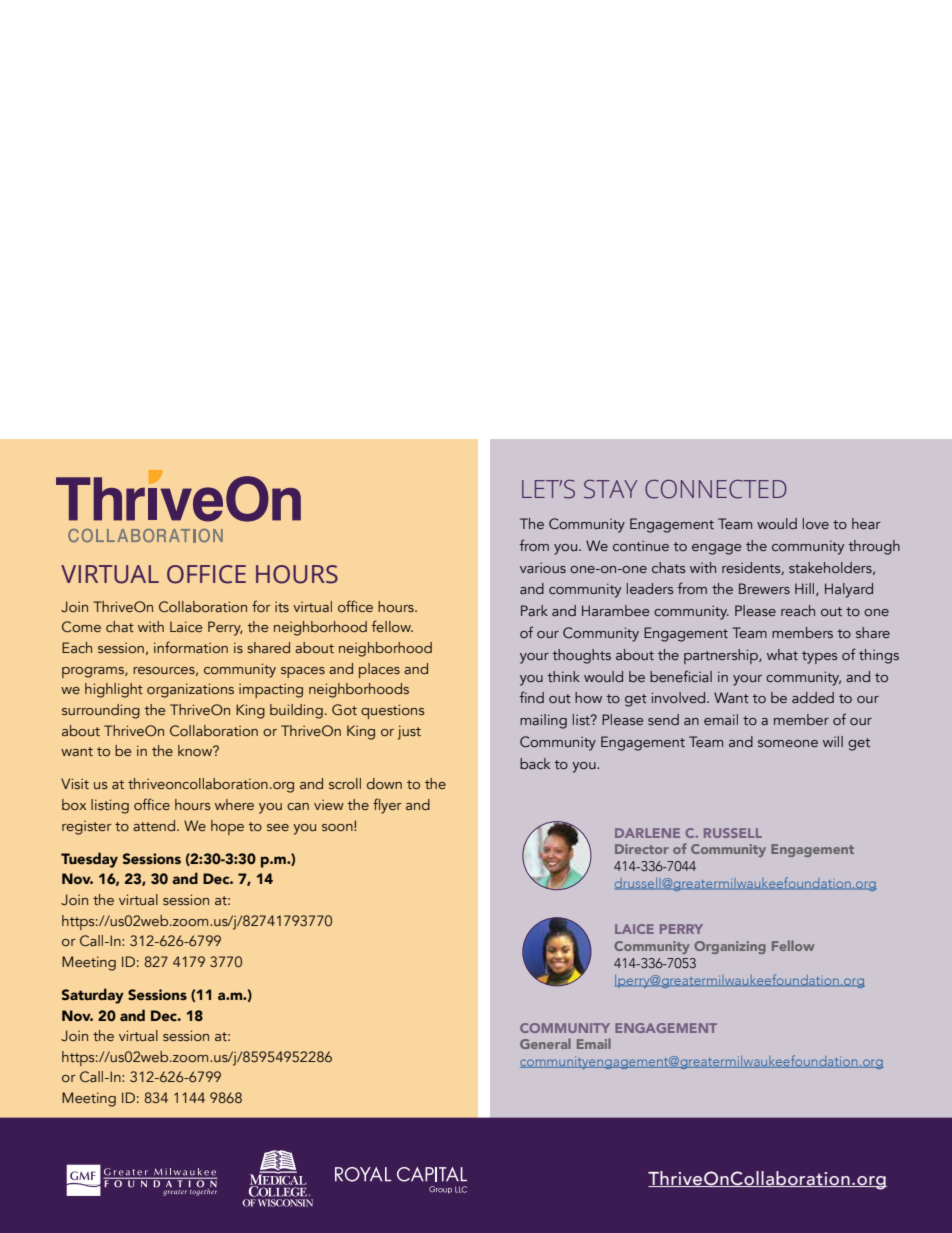 This screenshot has height=1233, width=952. What do you see at coordinates (610, 489) in the screenshot?
I see `STAY` at bounding box center [610, 489].
